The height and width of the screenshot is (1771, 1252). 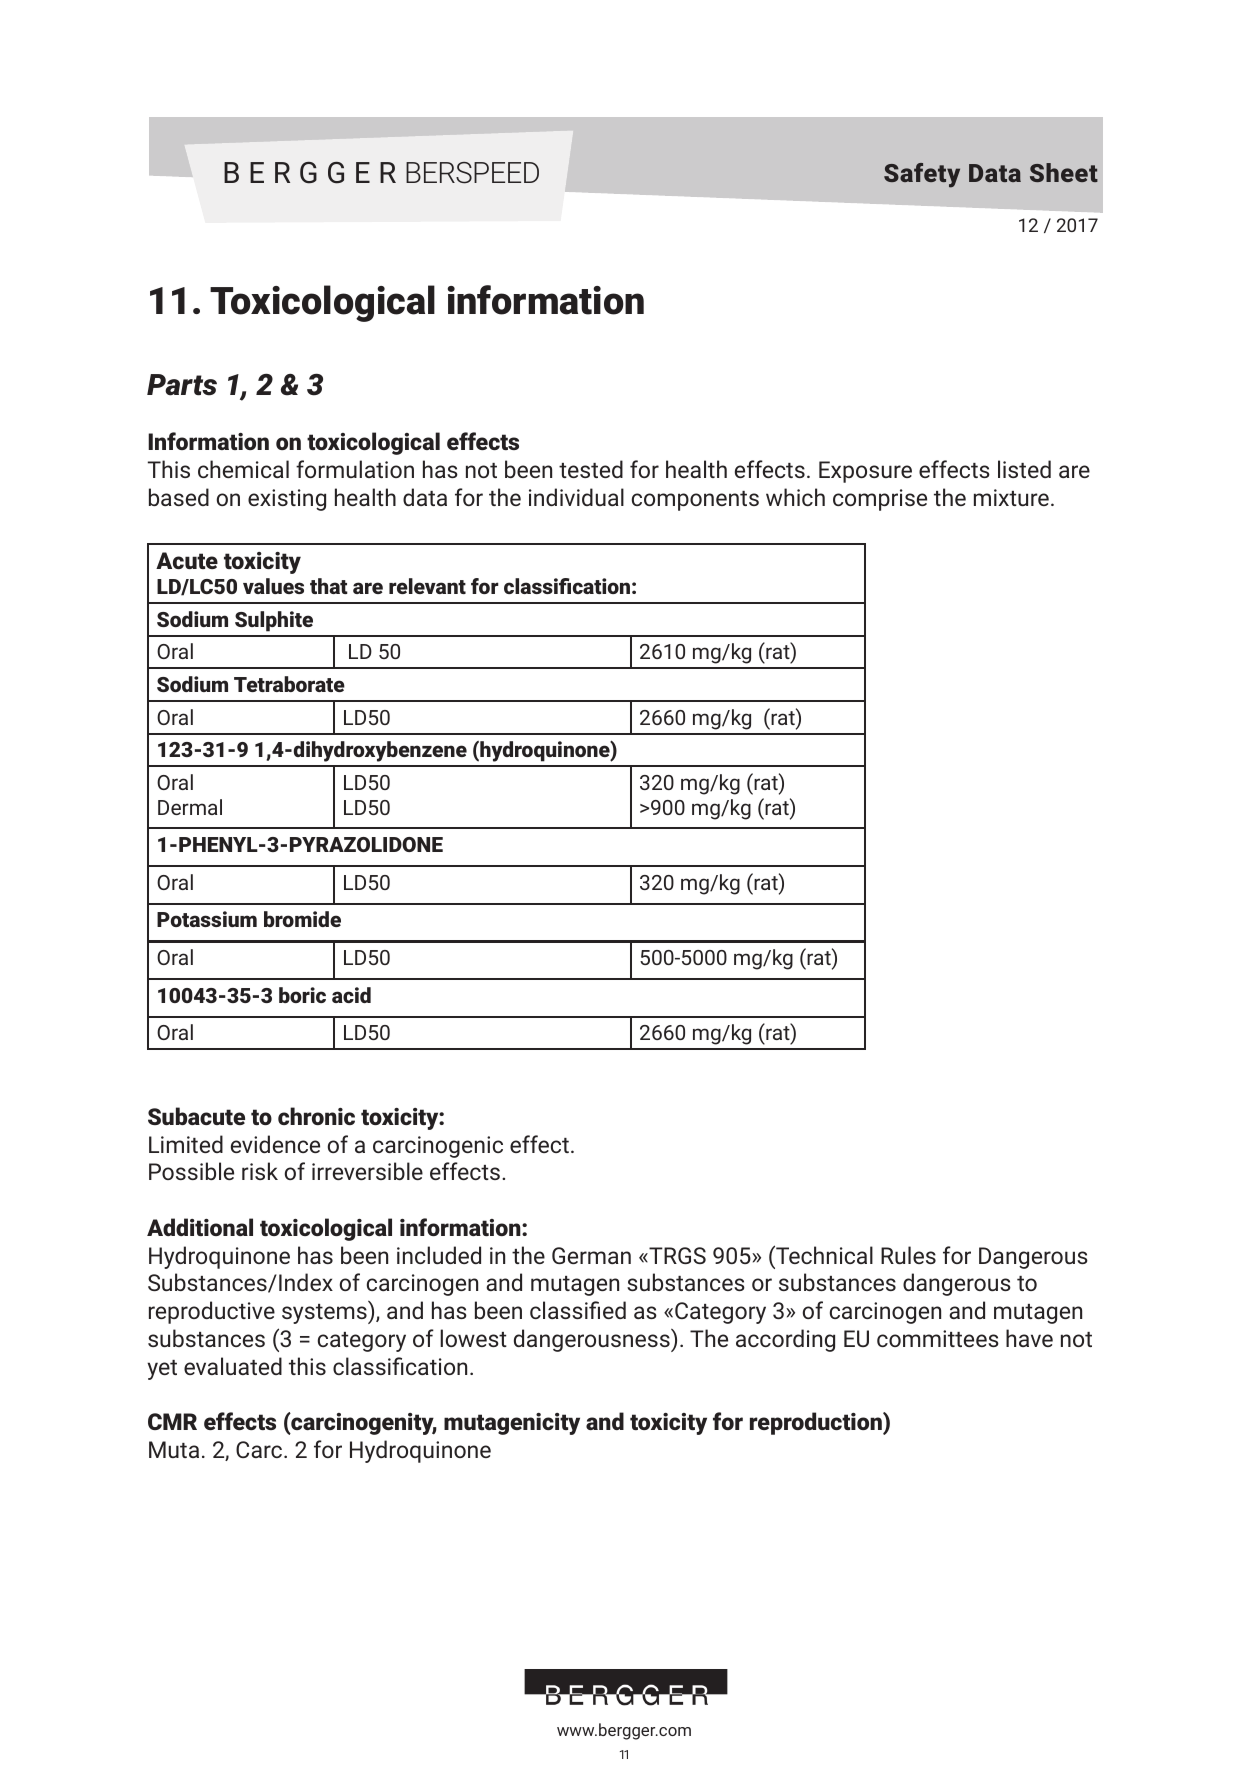 What do you see at coordinates (922, 175) in the screenshot?
I see `Safety` at bounding box center [922, 175].
